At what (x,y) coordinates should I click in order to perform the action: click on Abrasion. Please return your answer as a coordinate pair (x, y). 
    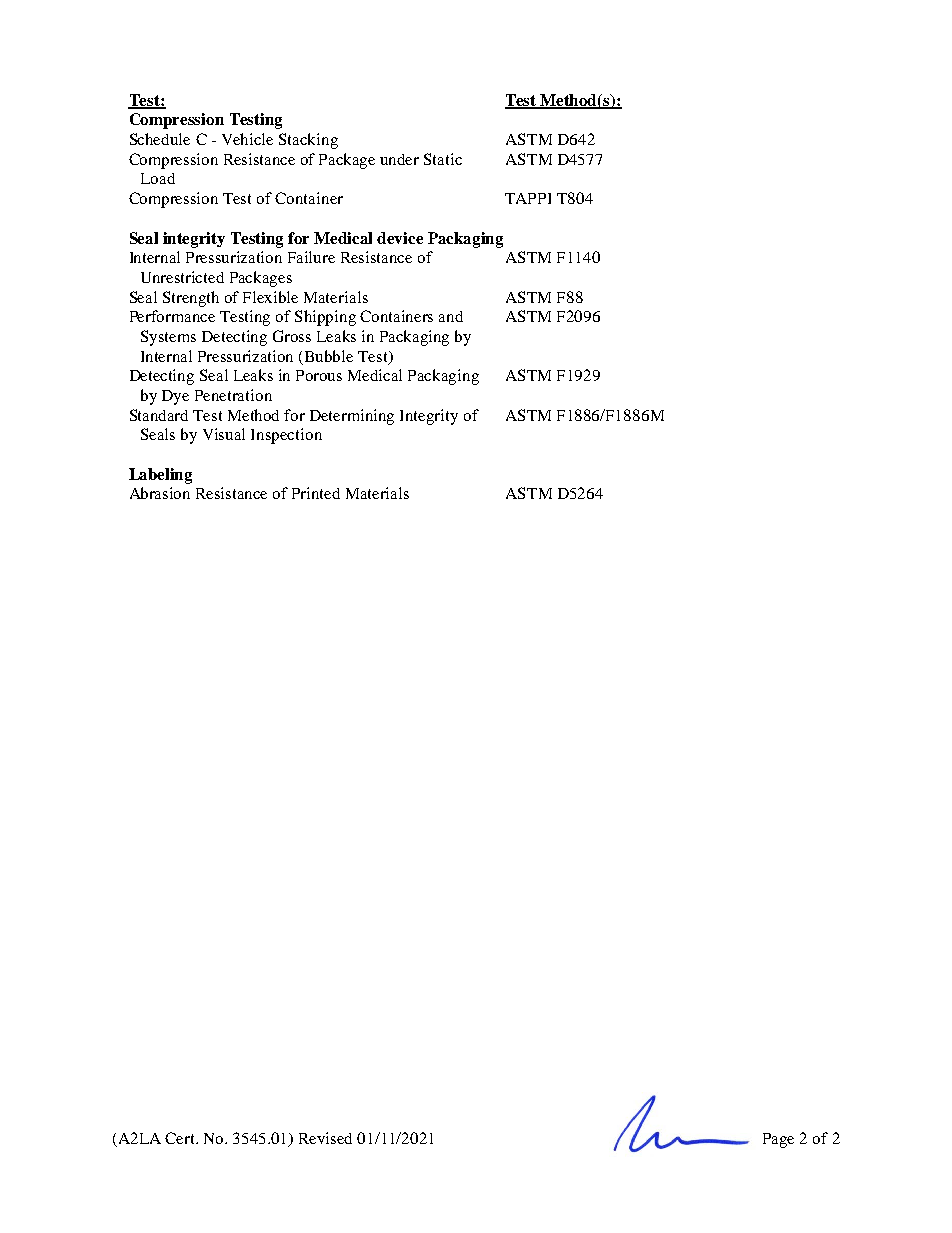
    Looking at the image, I should click on (160, 493).
